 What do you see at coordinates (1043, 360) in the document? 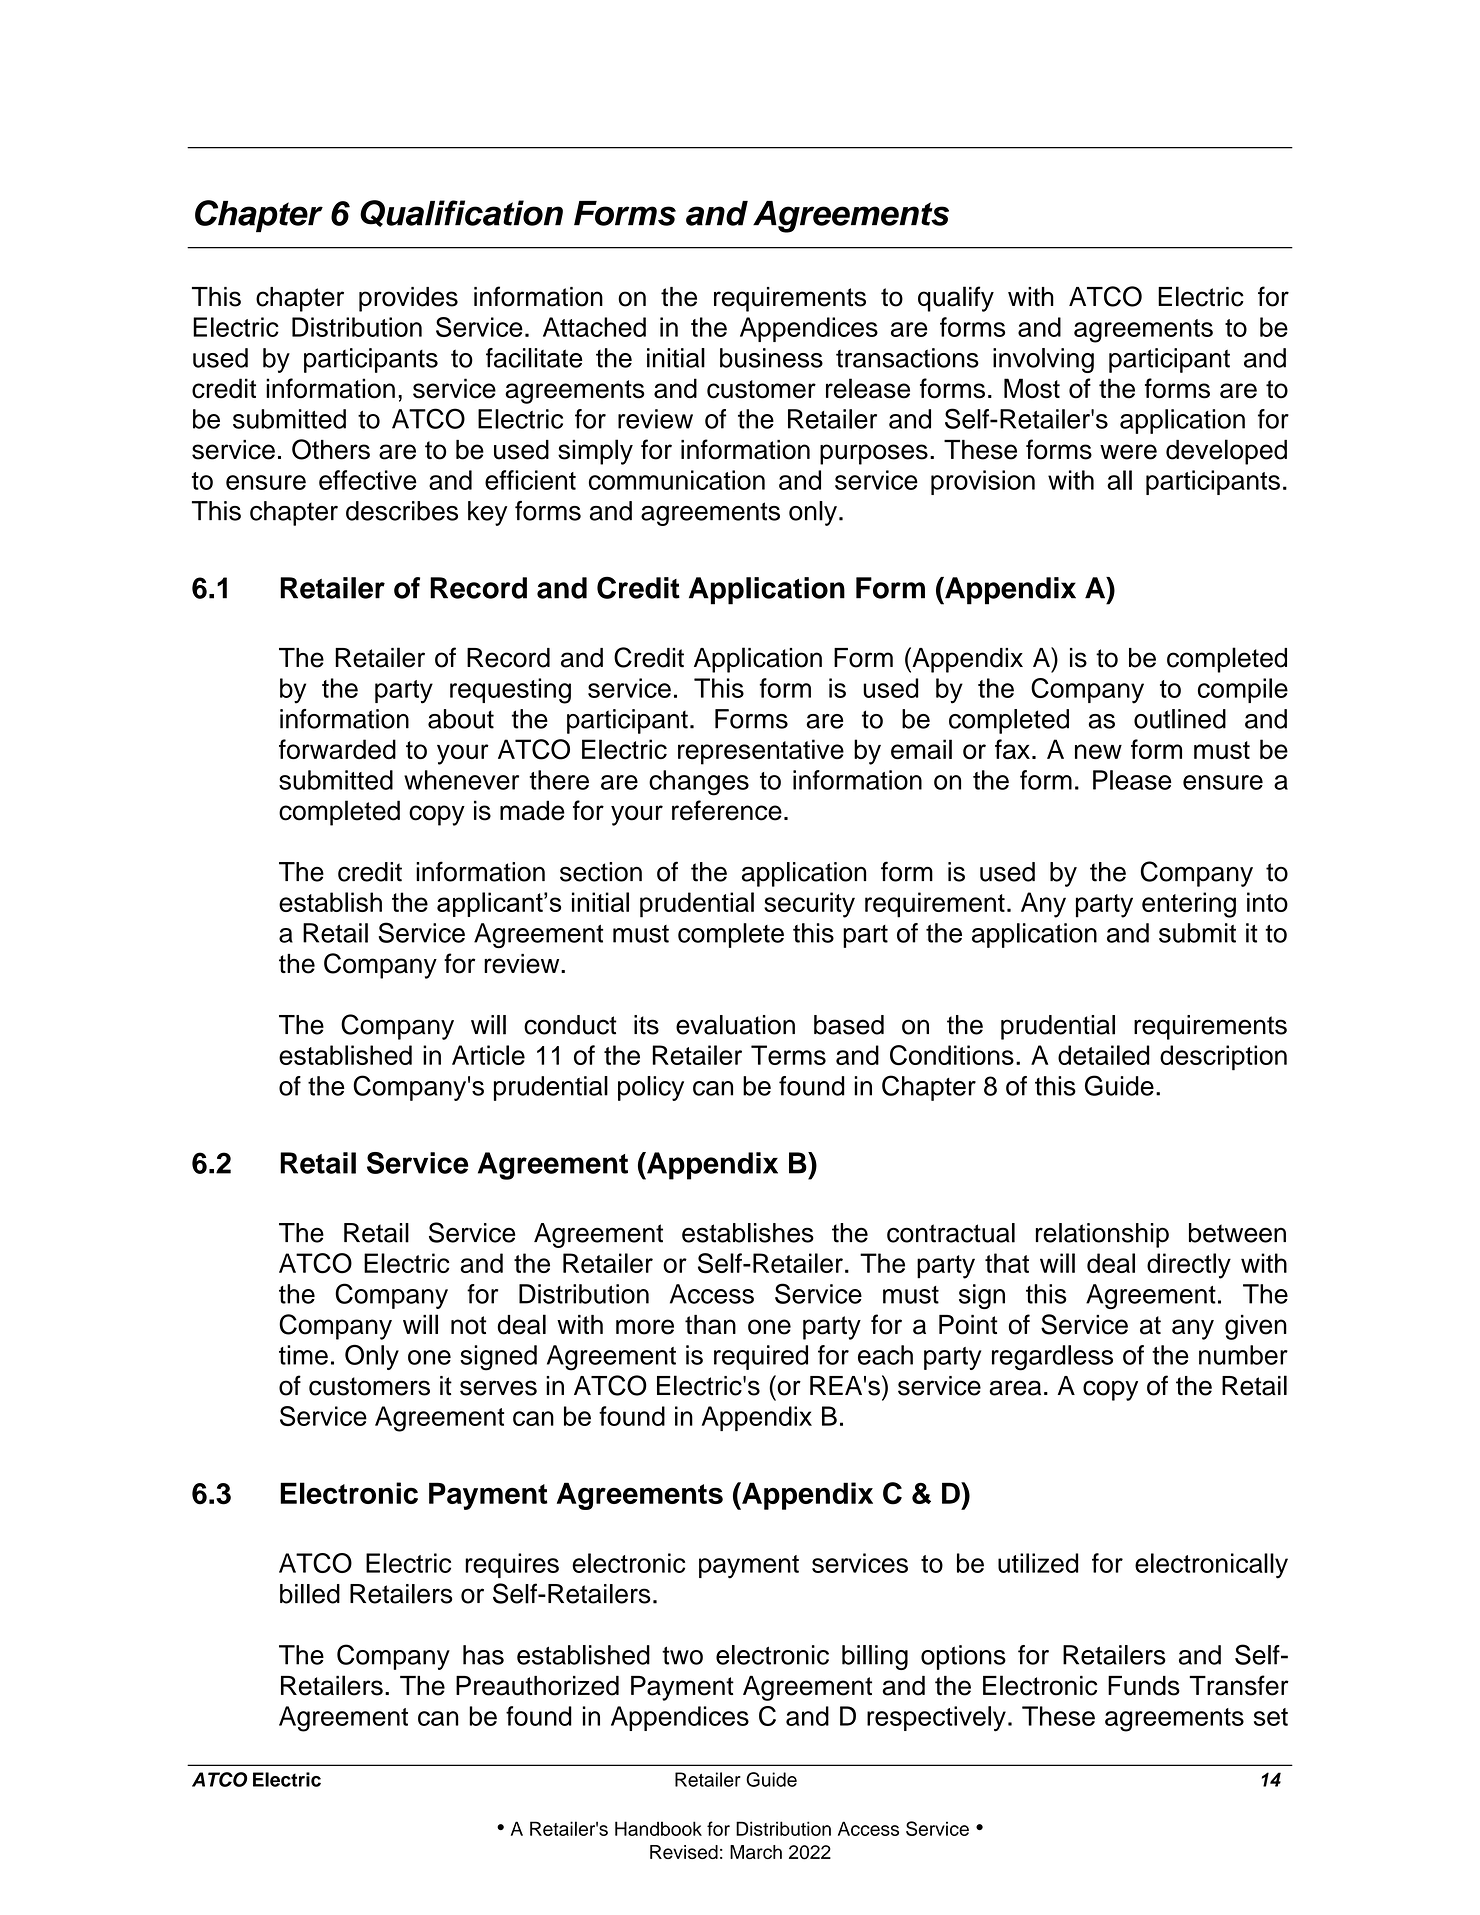
I see `involving` at bounding box center [1043, 360].
